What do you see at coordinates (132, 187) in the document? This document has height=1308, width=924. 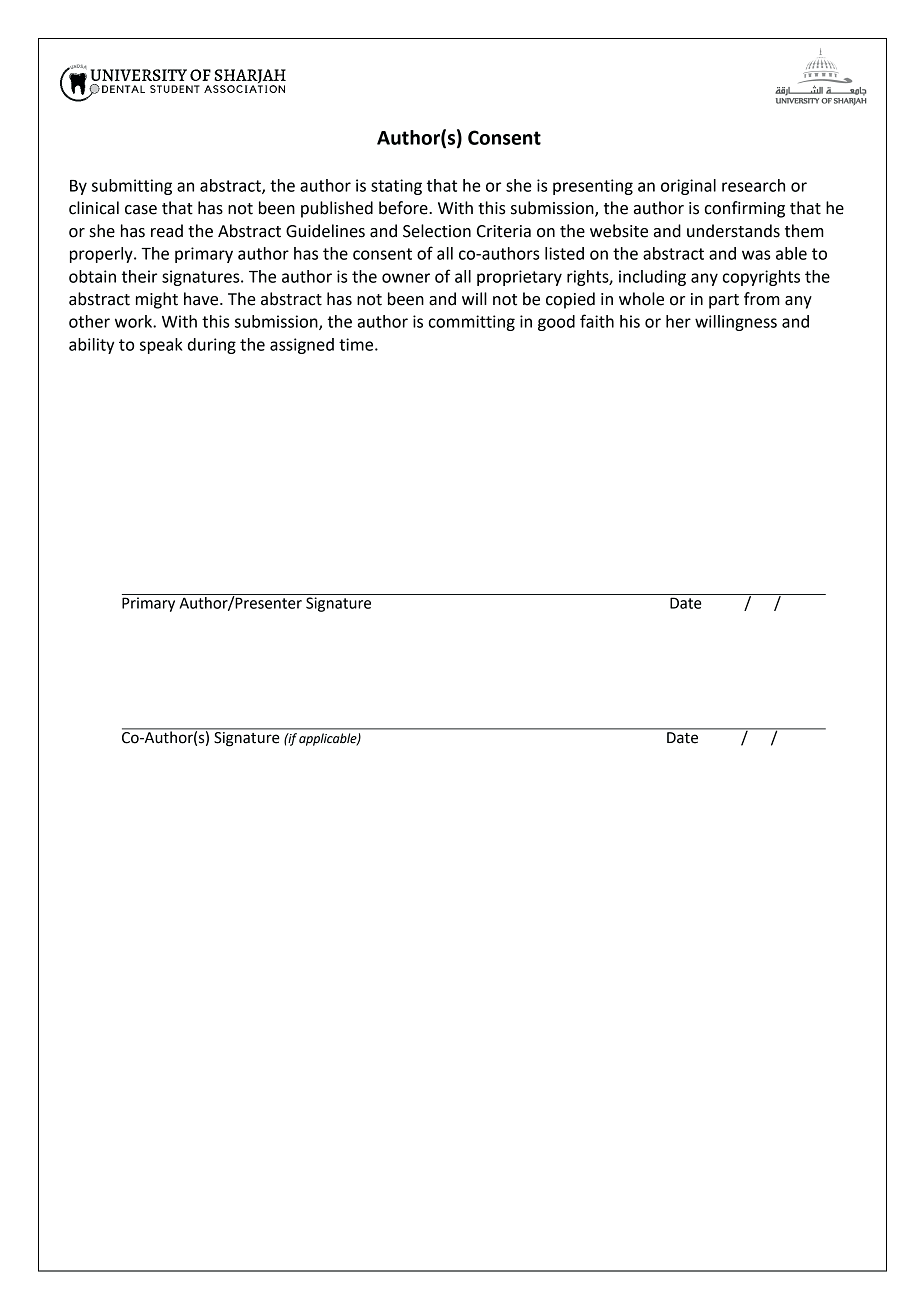 I see `submitting` at bounding box center [132, 187].
